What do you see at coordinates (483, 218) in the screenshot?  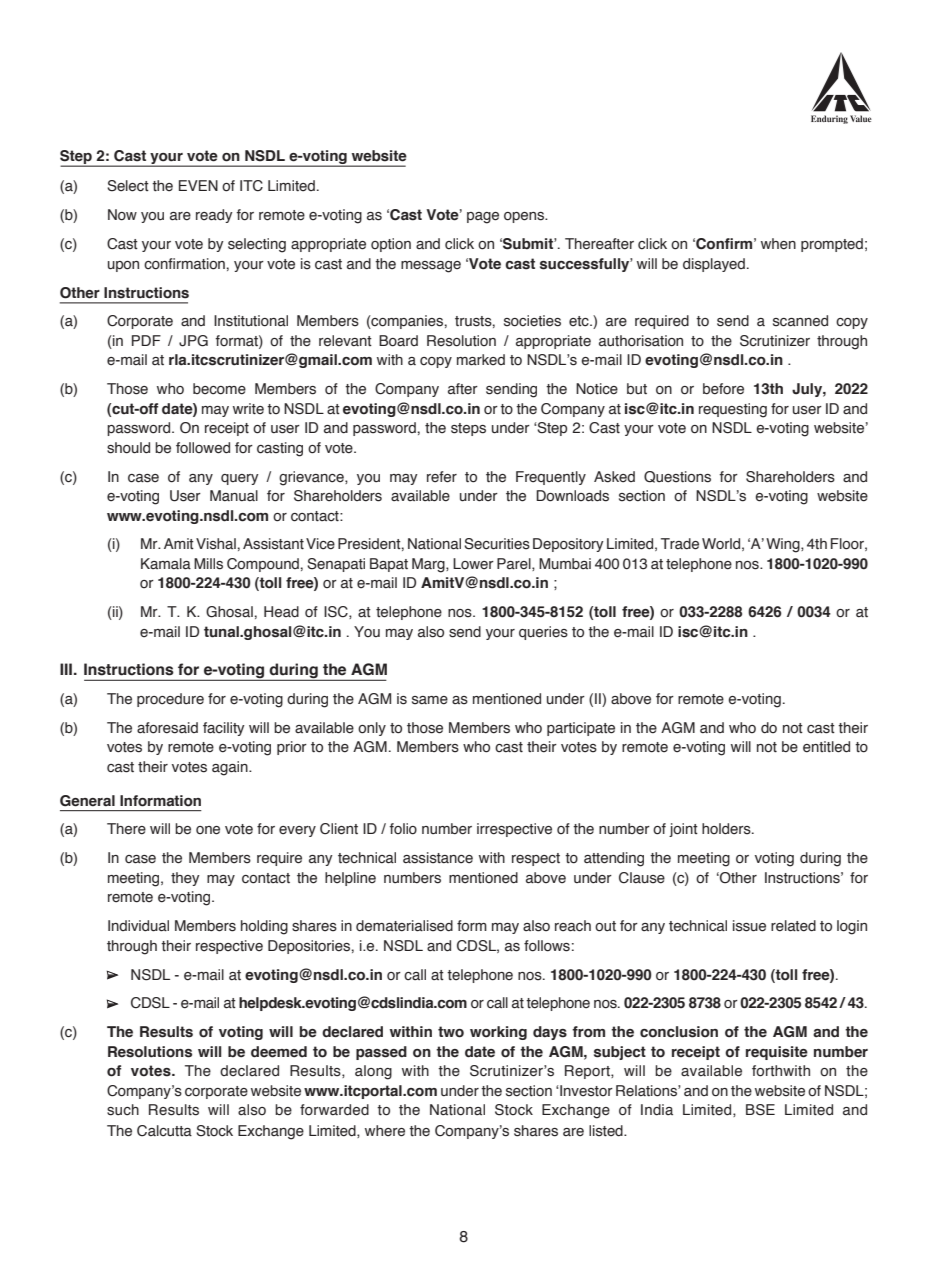 I see `page` at bounding box center [483, 218].
